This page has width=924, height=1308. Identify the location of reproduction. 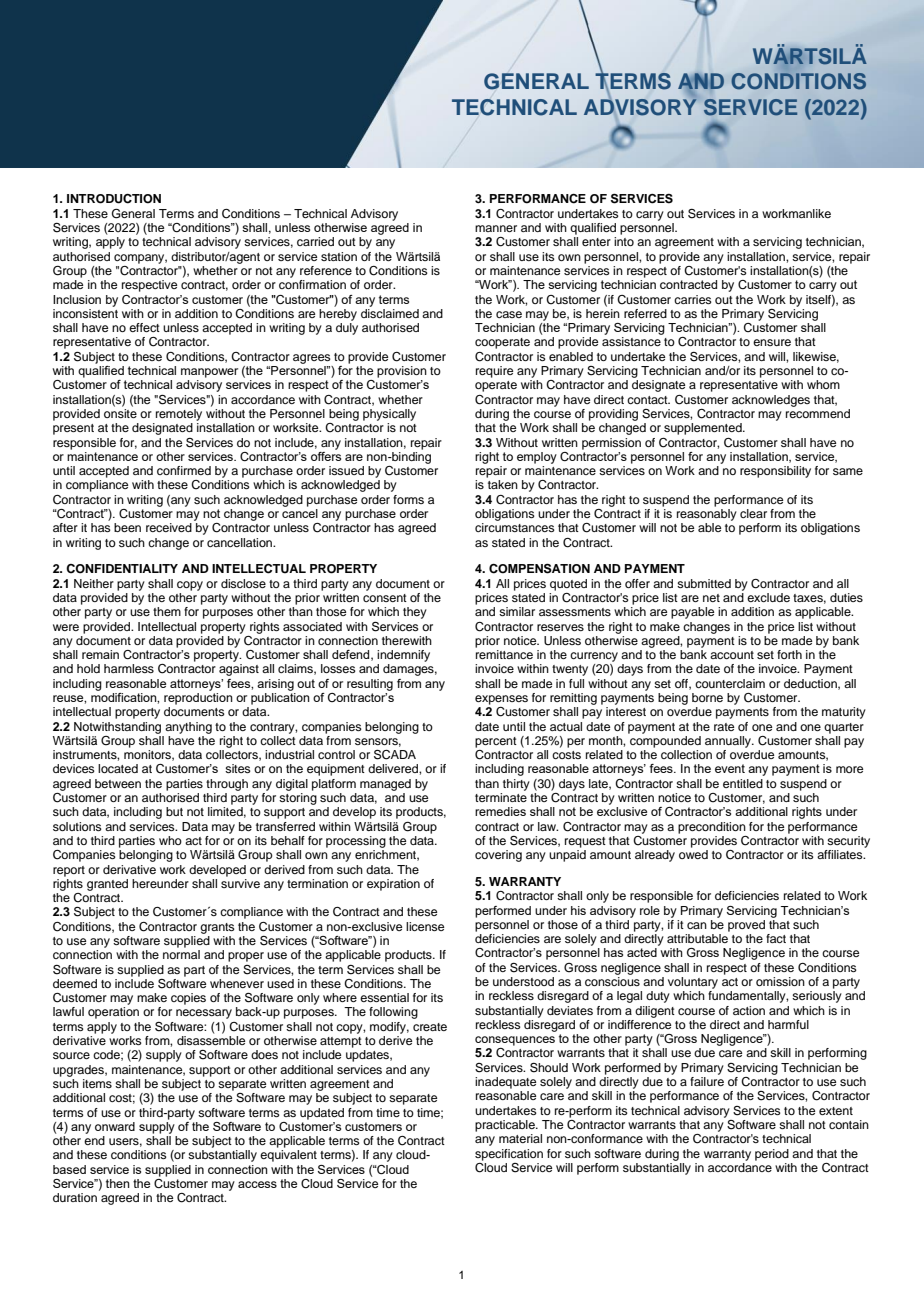
(198, 697).
